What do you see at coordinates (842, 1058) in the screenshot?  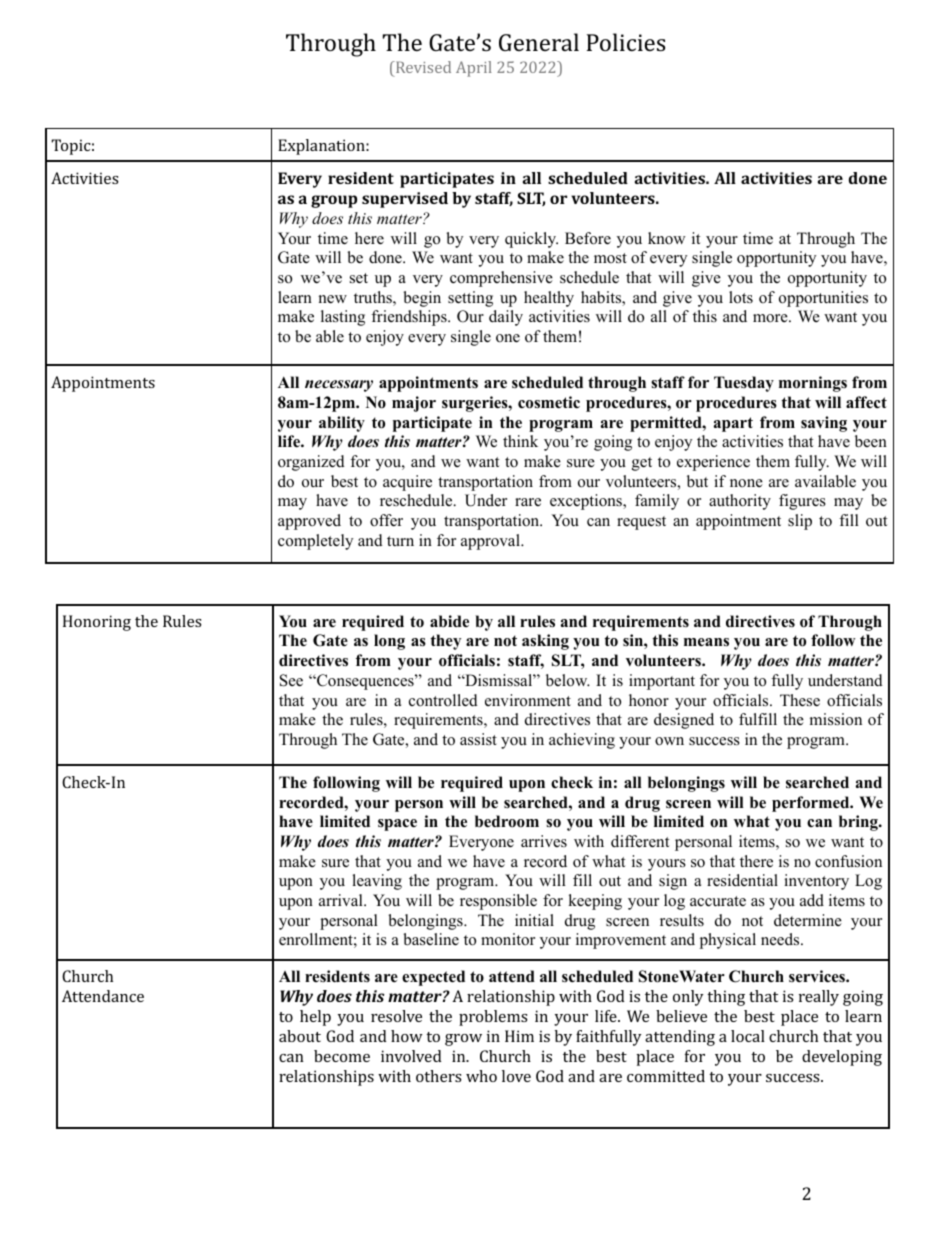 I see `developing` at bounding box center [842, 1058].
